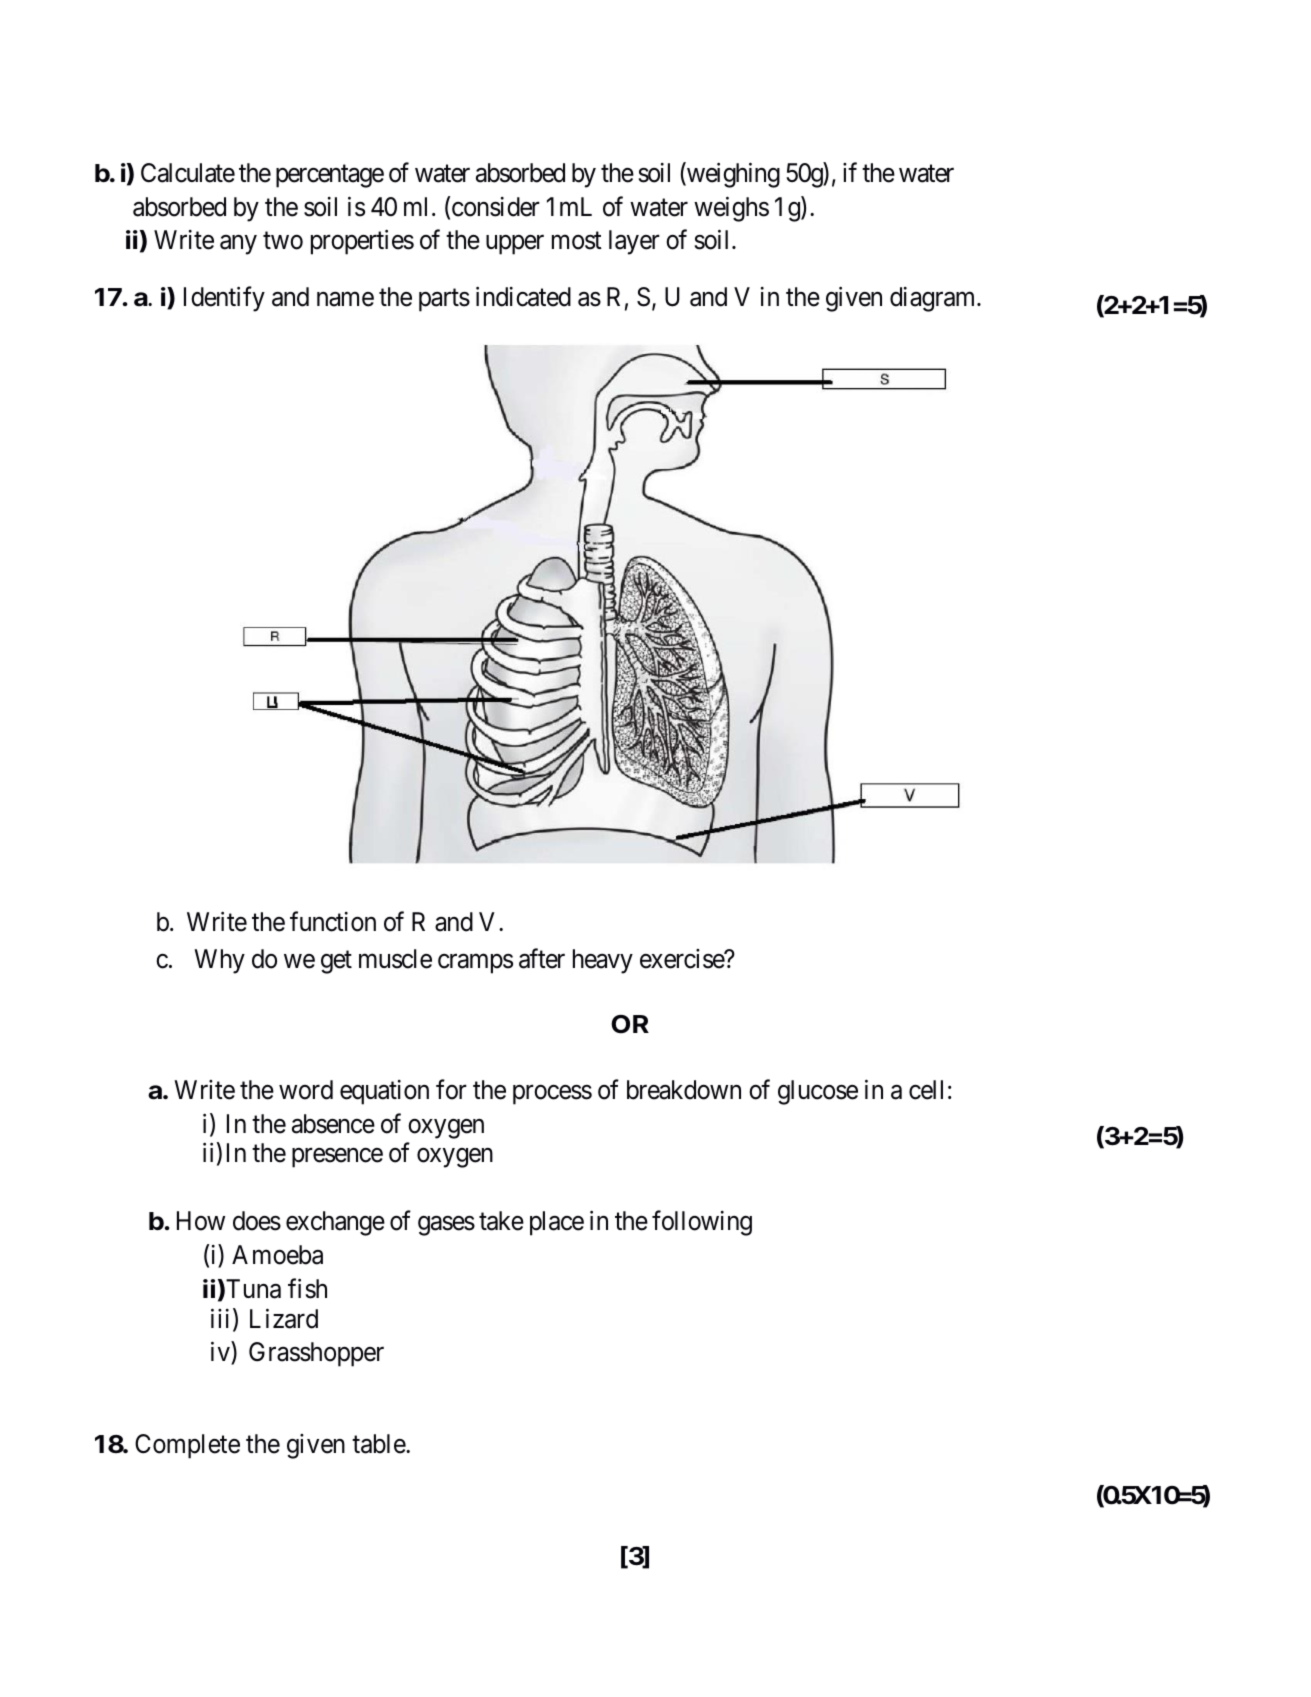  Describe the element at coordinates (306, 1090) in the page. I see `word` at that location.
